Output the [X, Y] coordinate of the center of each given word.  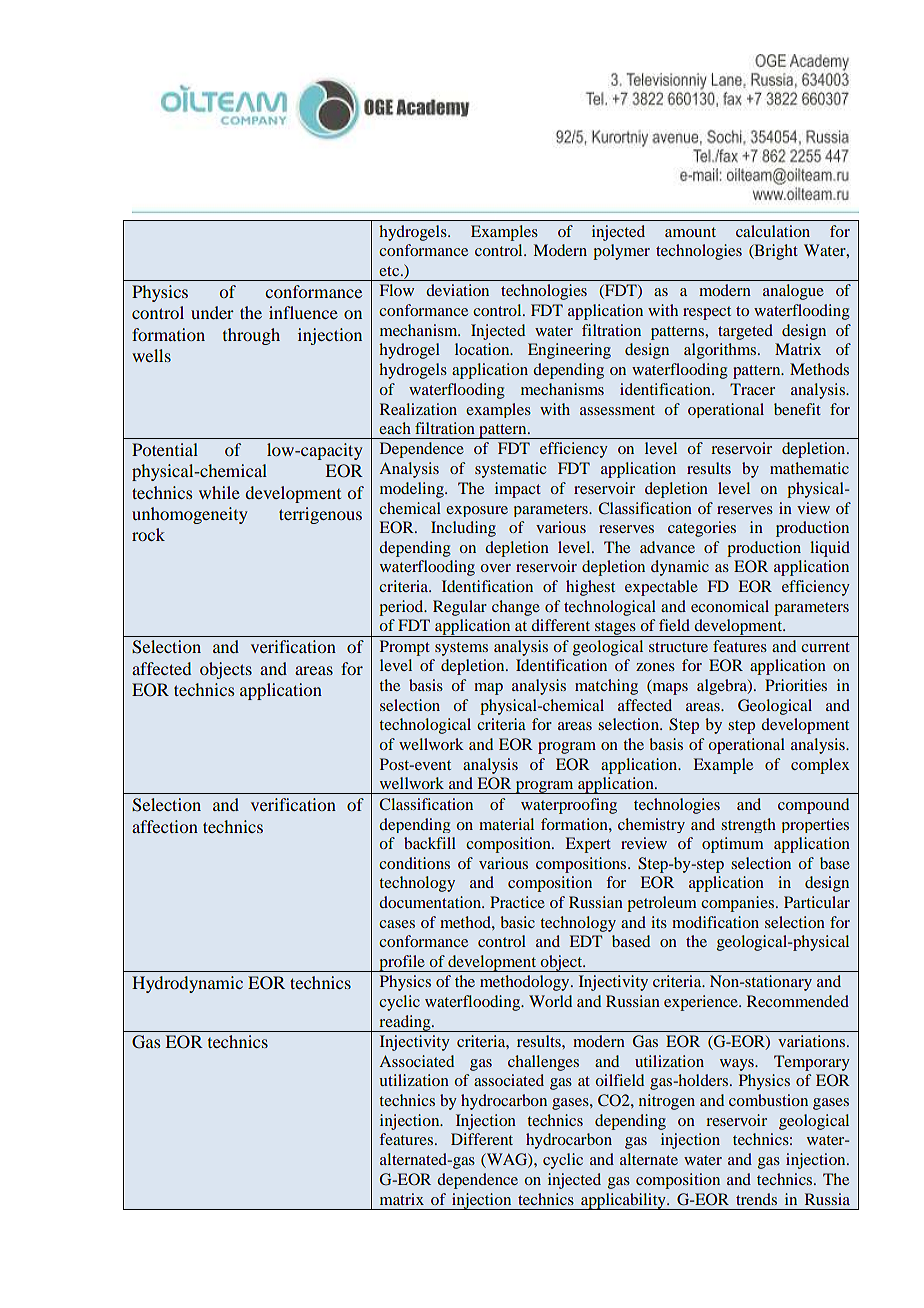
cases [397, 924]
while [219, 492]
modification [715, 922]
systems [461, 649]
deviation [457, 290]
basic [517, 922]
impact [518, 490]
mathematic [809, 468]
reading [405, 1023]
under [212, 312]
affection [165, 826]
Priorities [796, 685]
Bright [775, 252]
